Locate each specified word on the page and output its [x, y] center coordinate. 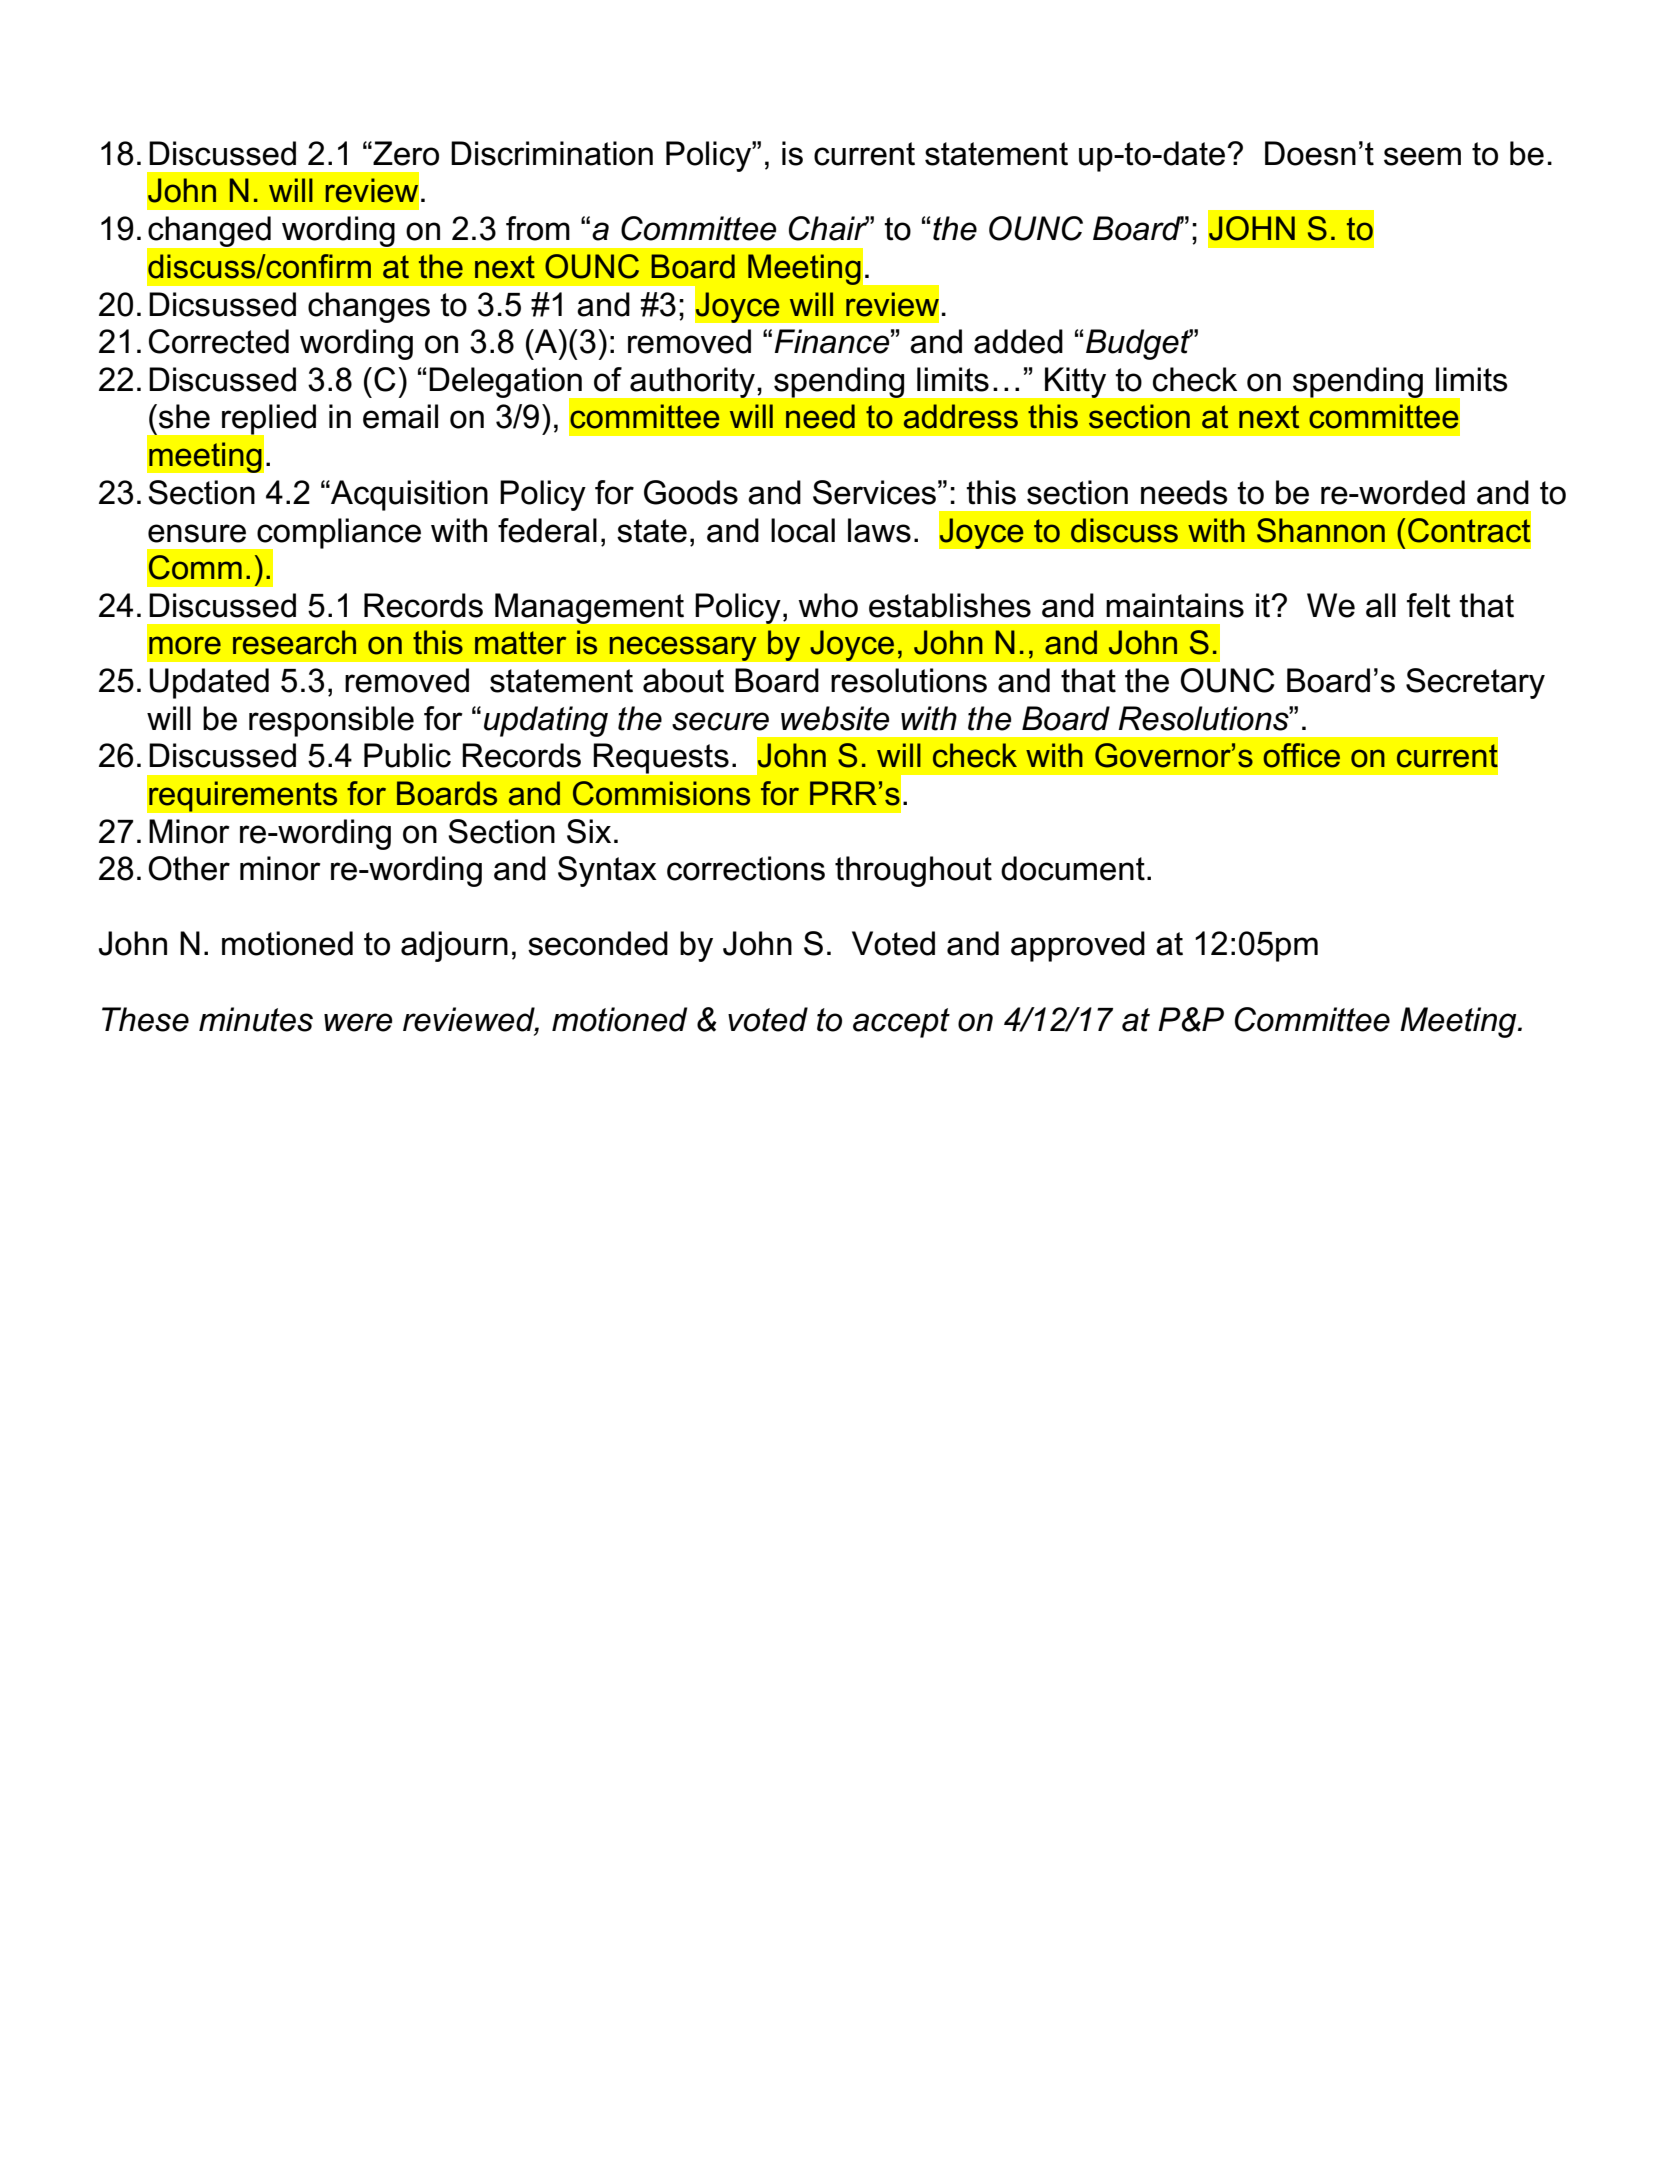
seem [1422, 156]
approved [1078, 946]
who [828, 605]
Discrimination [552, 153]
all [1381, 605]
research [294, 642]
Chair [829, 228]
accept [901, 1023]
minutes [256, 1019]
